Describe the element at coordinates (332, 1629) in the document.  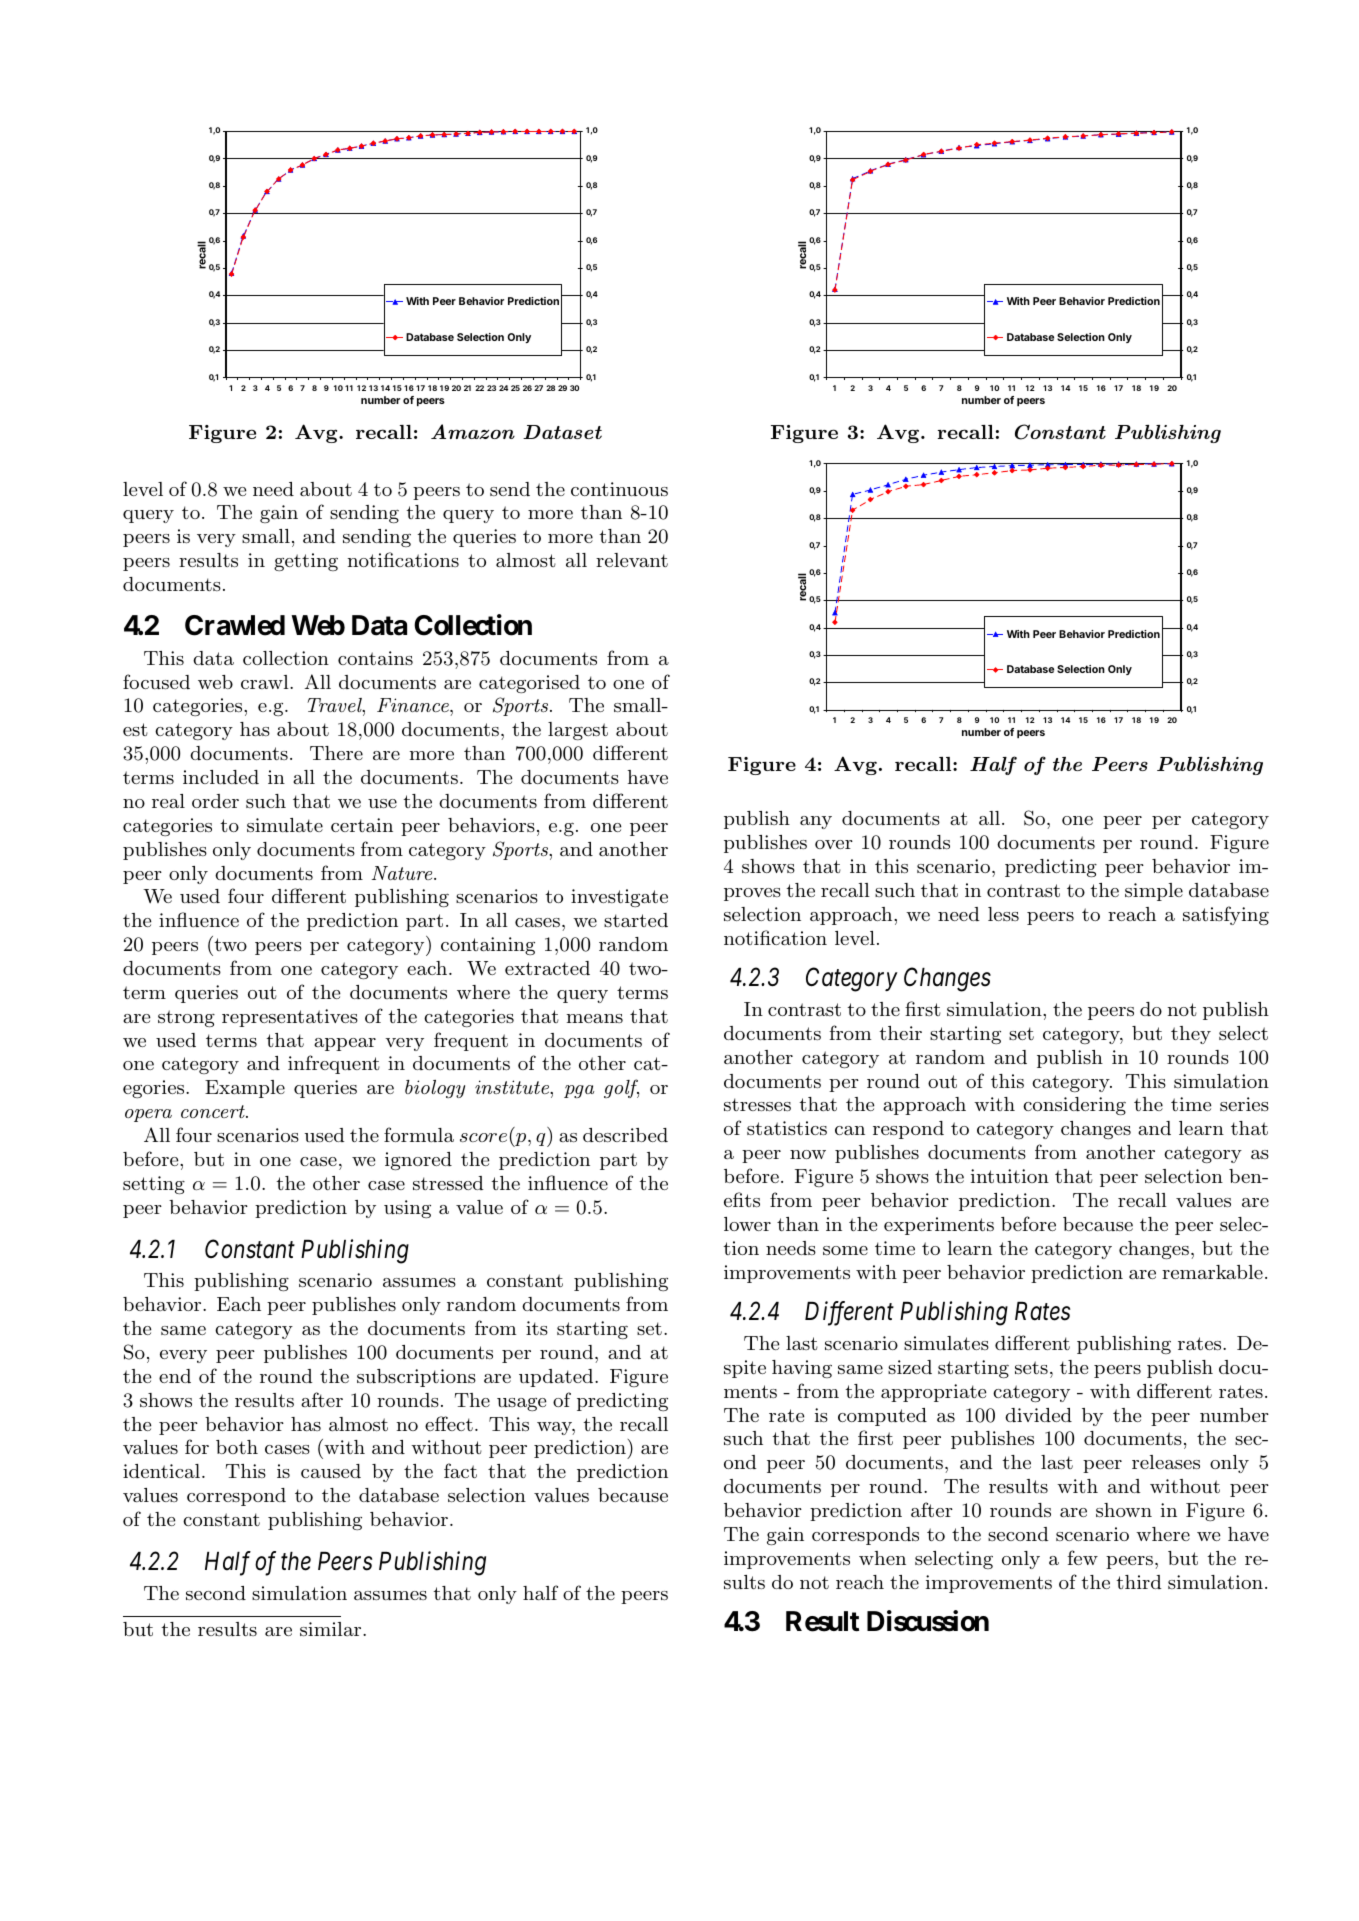
I see `similar` at that location.
